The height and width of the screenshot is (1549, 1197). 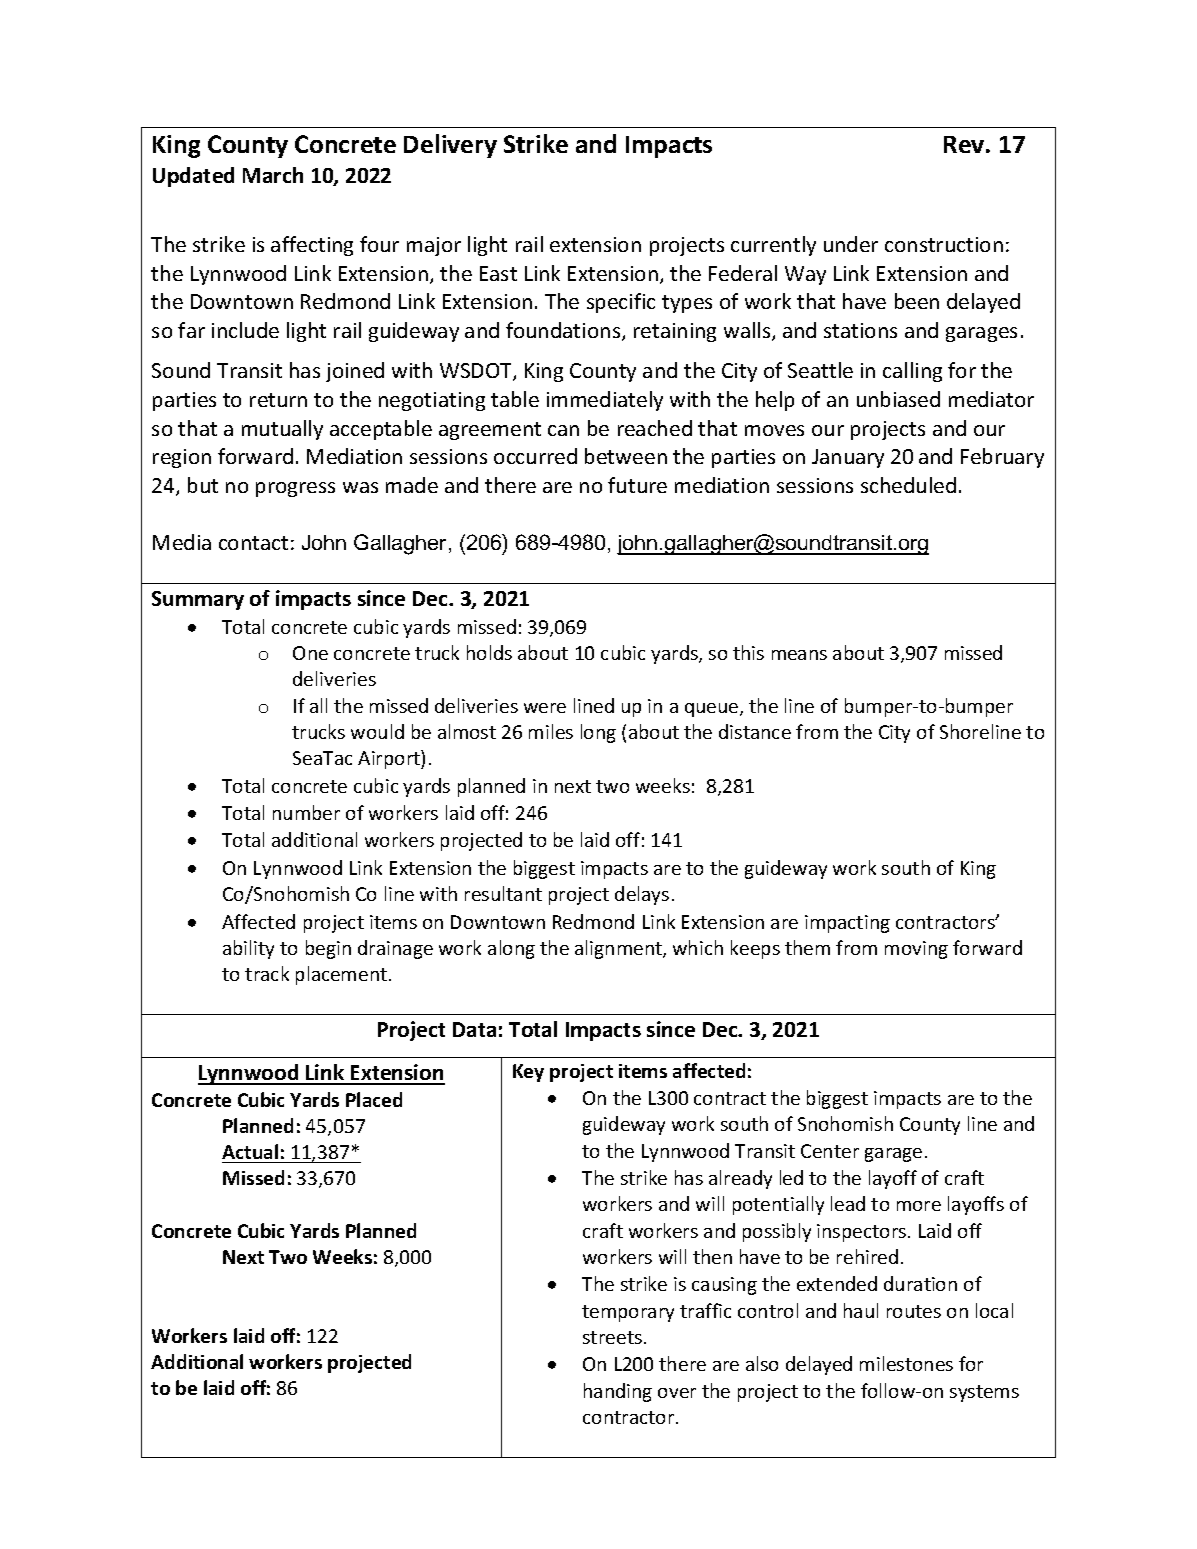 I want to click on Actual, so click(x=250, y=1151).
